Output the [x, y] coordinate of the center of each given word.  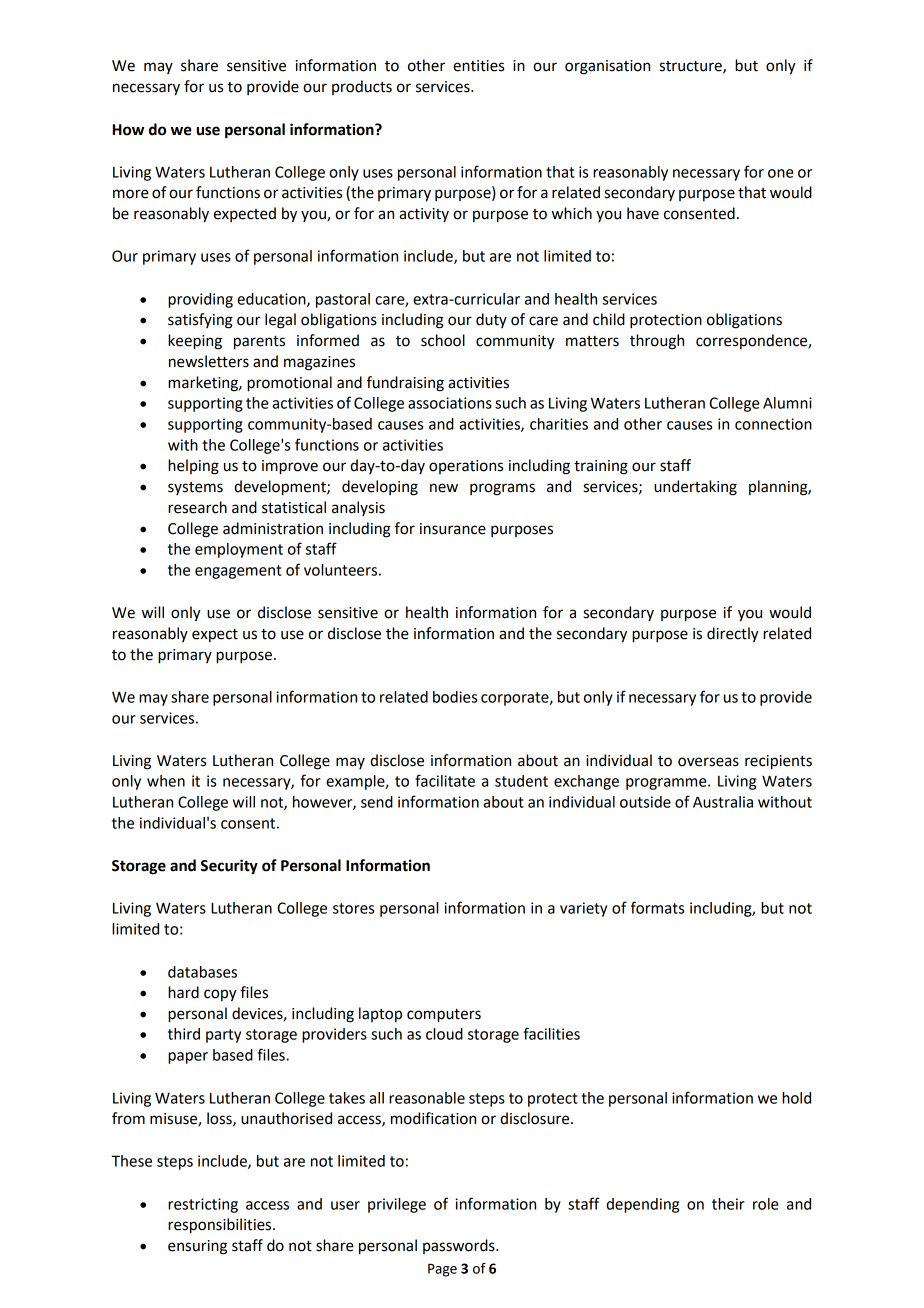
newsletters [209, 361]
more [131, 194]
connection [773, 424]
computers [444, 1016]
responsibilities [221, 1226]
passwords [460, 1246]
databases [202, 972]
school [443, 340]
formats [657, 907]
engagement [238, 572]
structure [691, 67]
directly [733, 635]
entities [478, 66]
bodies [455, 697]
